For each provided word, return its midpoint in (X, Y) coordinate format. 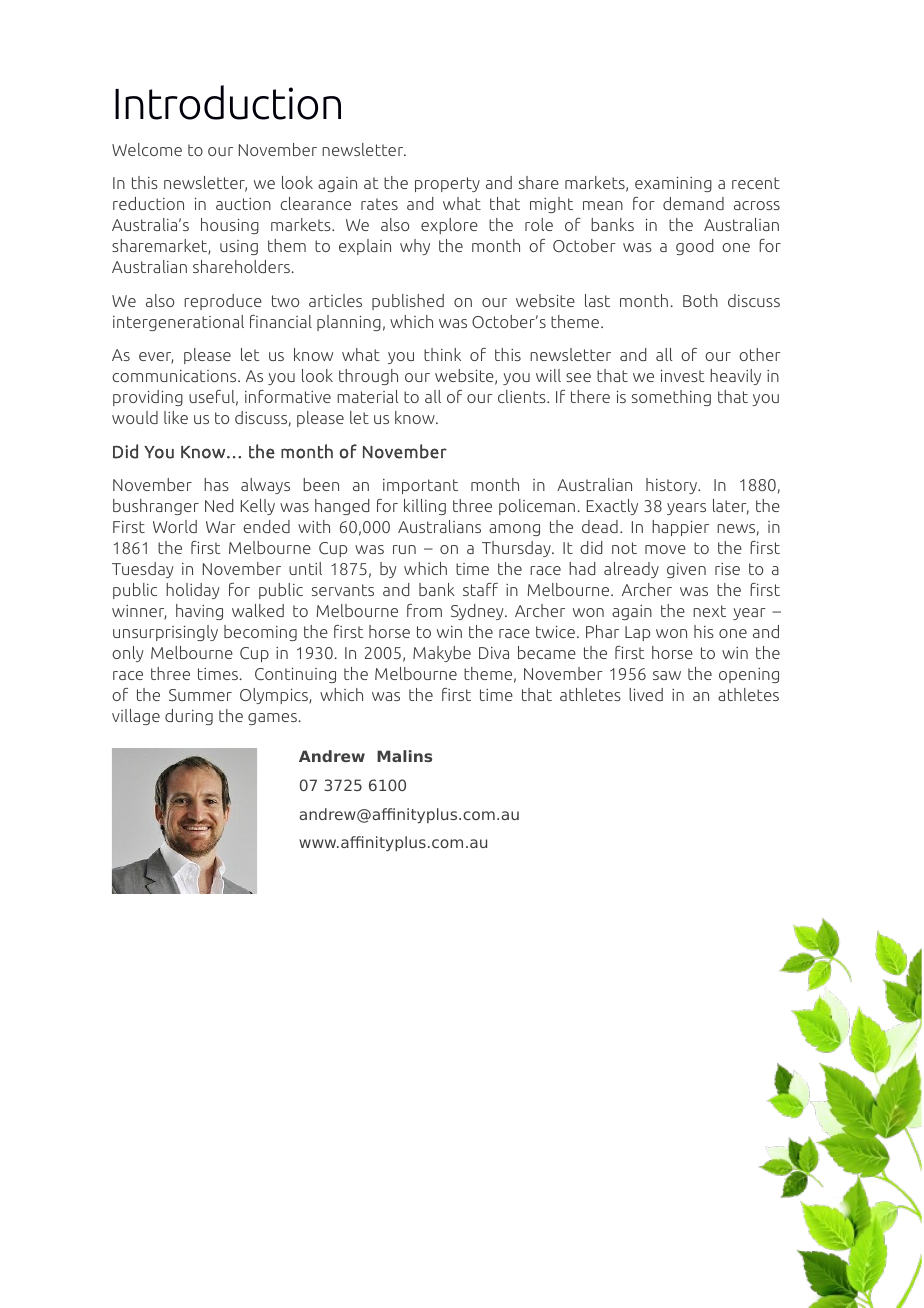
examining (673, 184)
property (447, 184)
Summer (200, 695)
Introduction (228, 102)
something (671, 398)
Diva (494, 653)
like (176, 417)
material (367, 396)
